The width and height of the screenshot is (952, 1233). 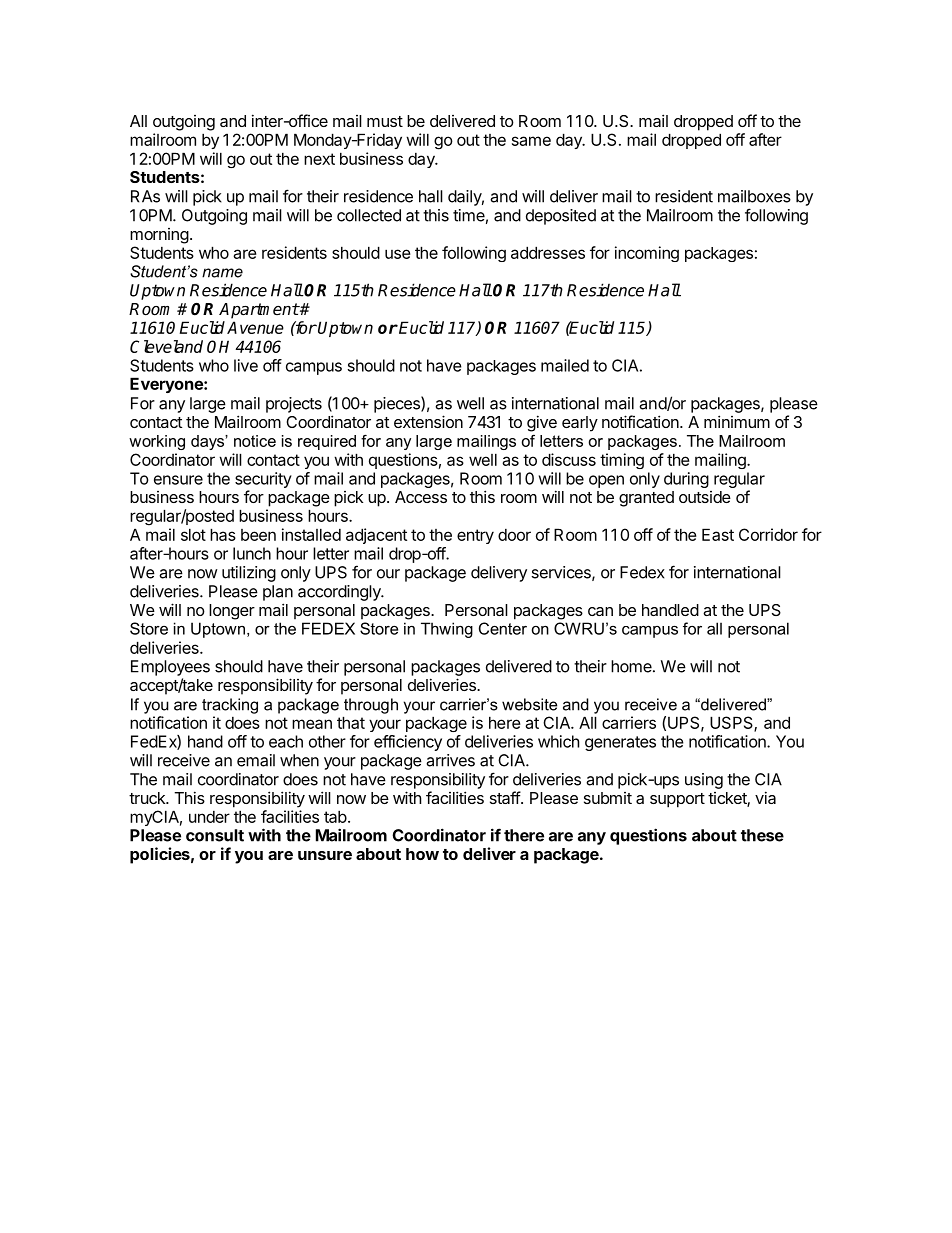 What do you see at coordinates (422, 854) in the screenshot?
I see `how` at bounding box center [422, 854].
